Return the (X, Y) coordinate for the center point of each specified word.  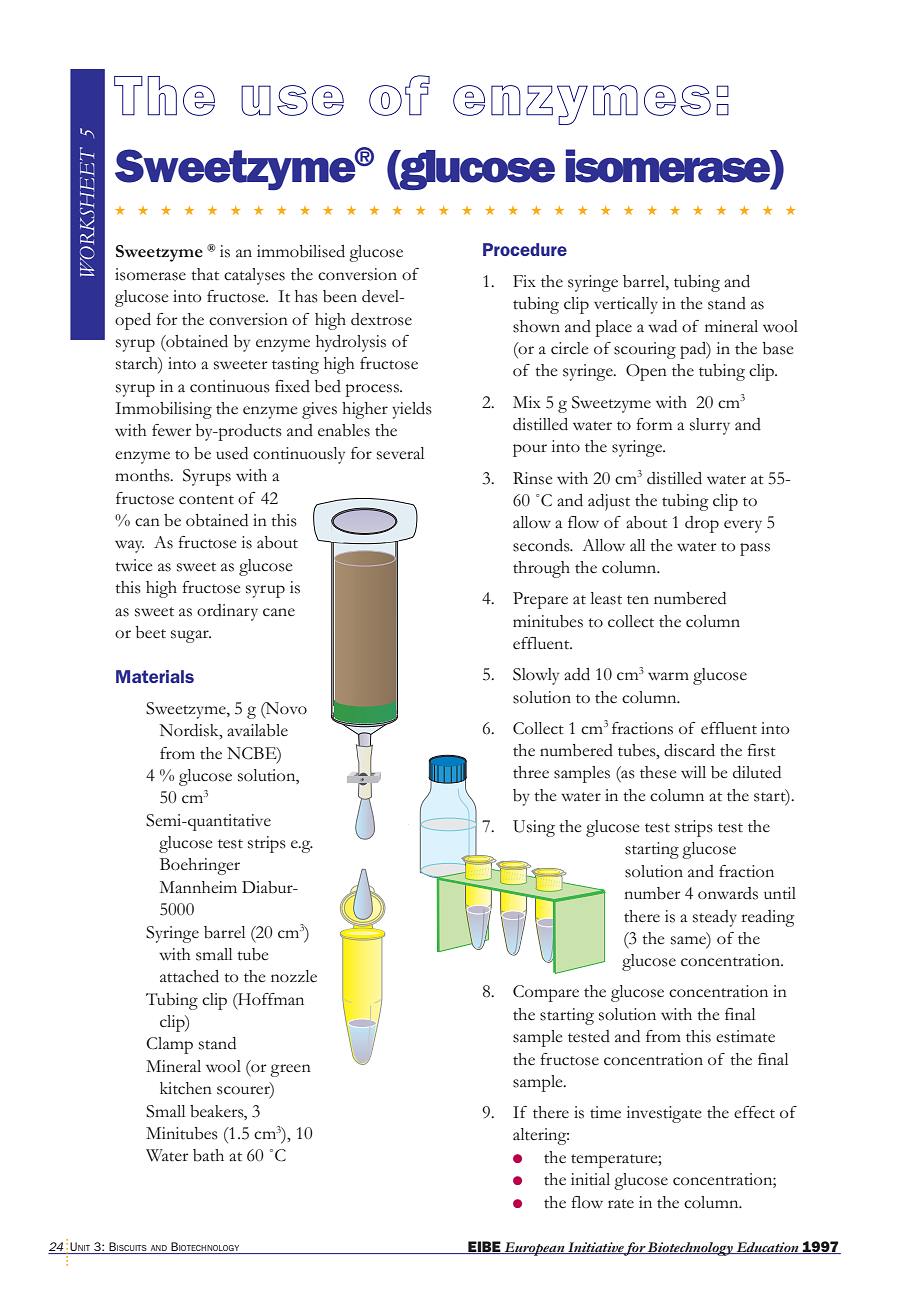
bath (208, 1155)
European (535, 1249)
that (205, 274)
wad (662, 326)
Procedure (525, 249)
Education (767, 1248)
